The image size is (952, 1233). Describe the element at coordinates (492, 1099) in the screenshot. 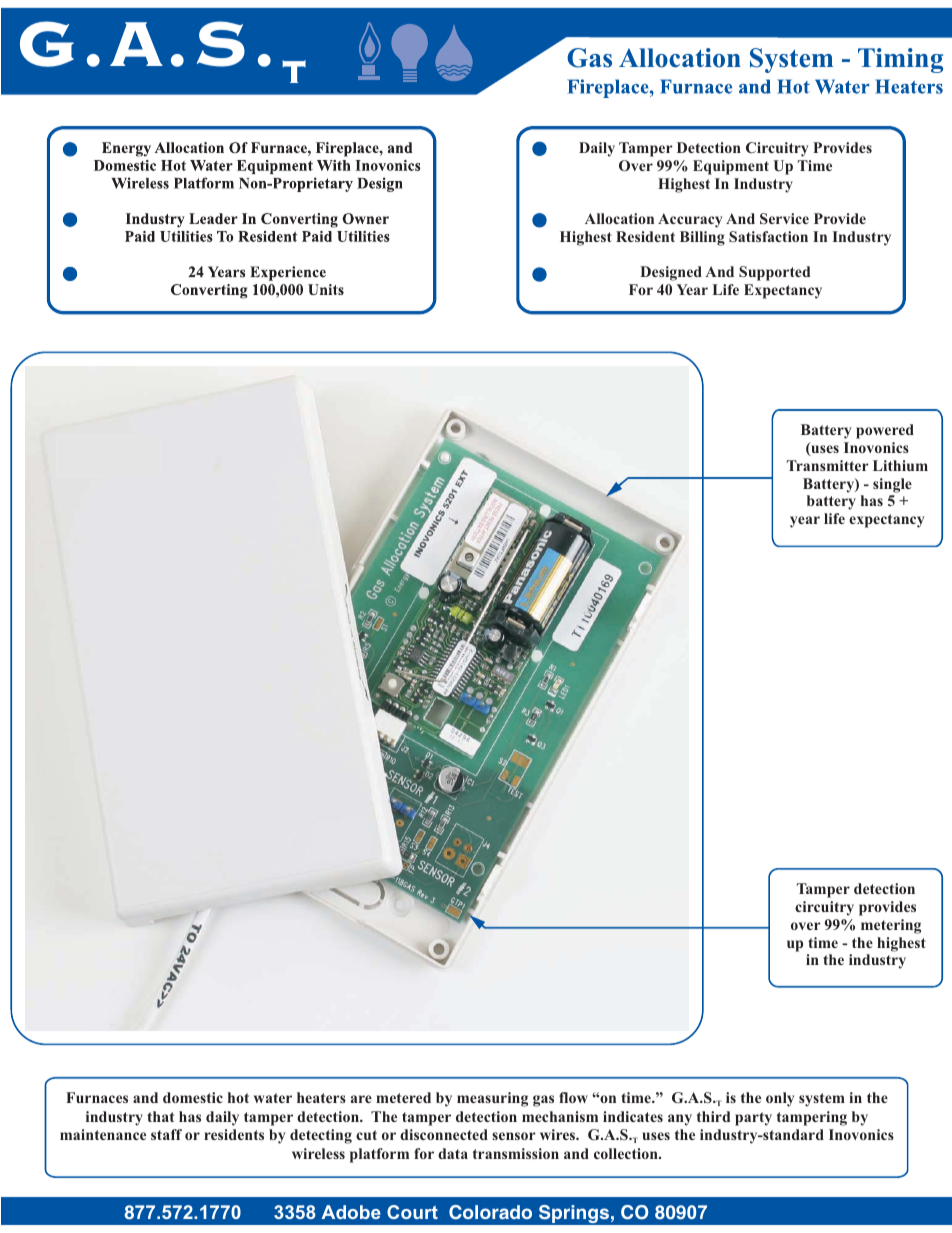

I see `measuring` at that location.
